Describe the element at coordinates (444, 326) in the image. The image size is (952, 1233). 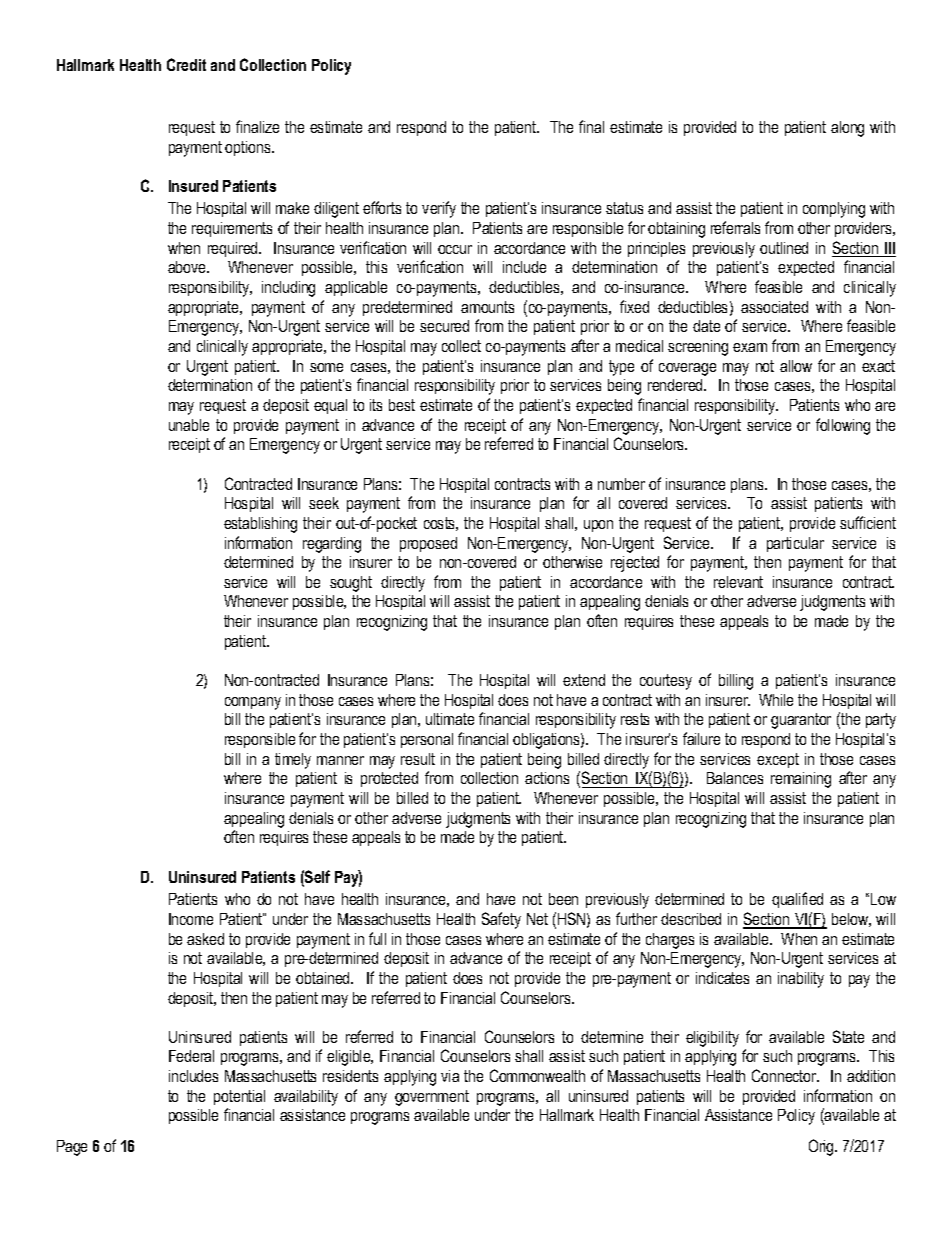
I see `secured` at that location.
